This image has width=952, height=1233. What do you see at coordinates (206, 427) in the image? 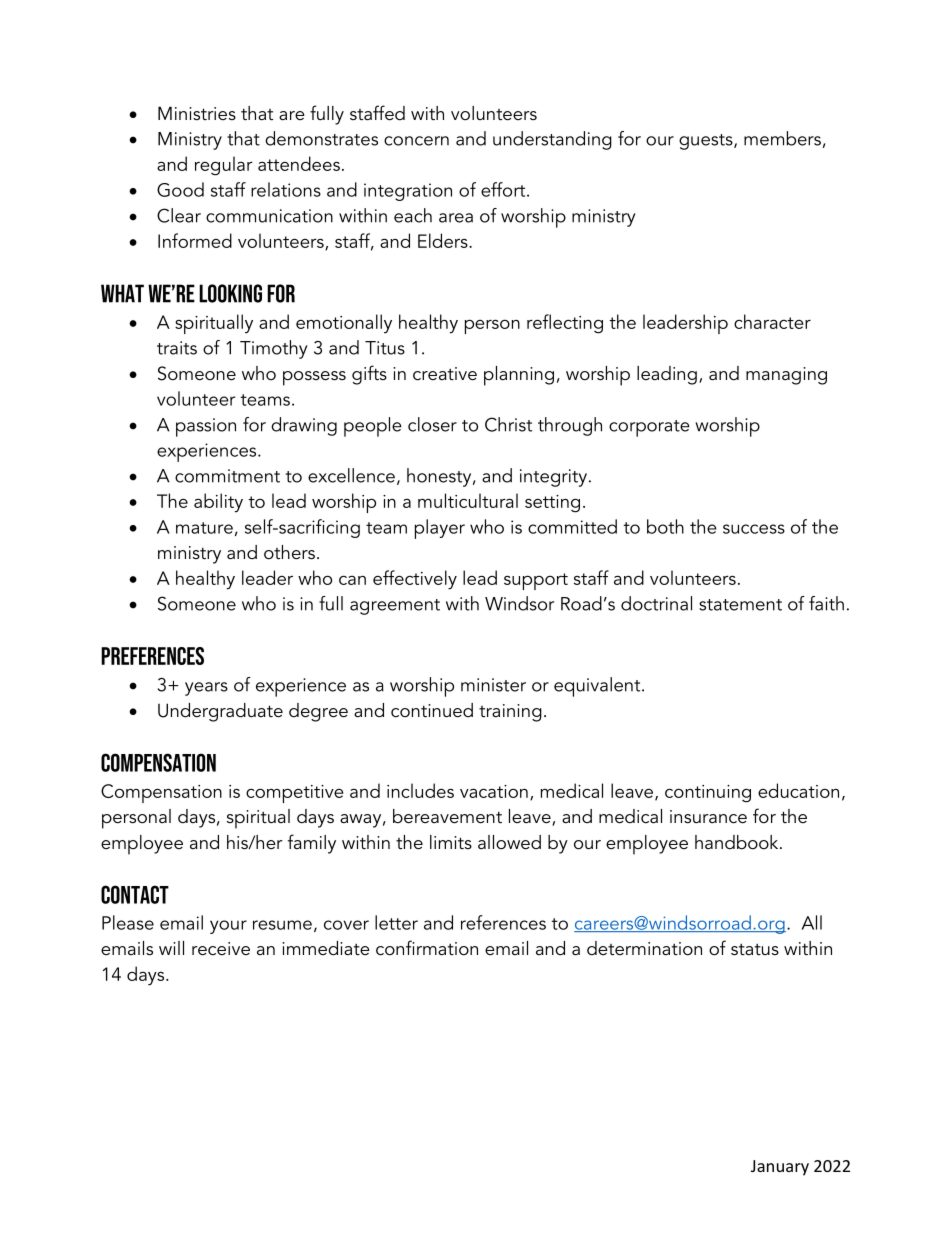
I see `passion` at bounding box center [206, 427].
